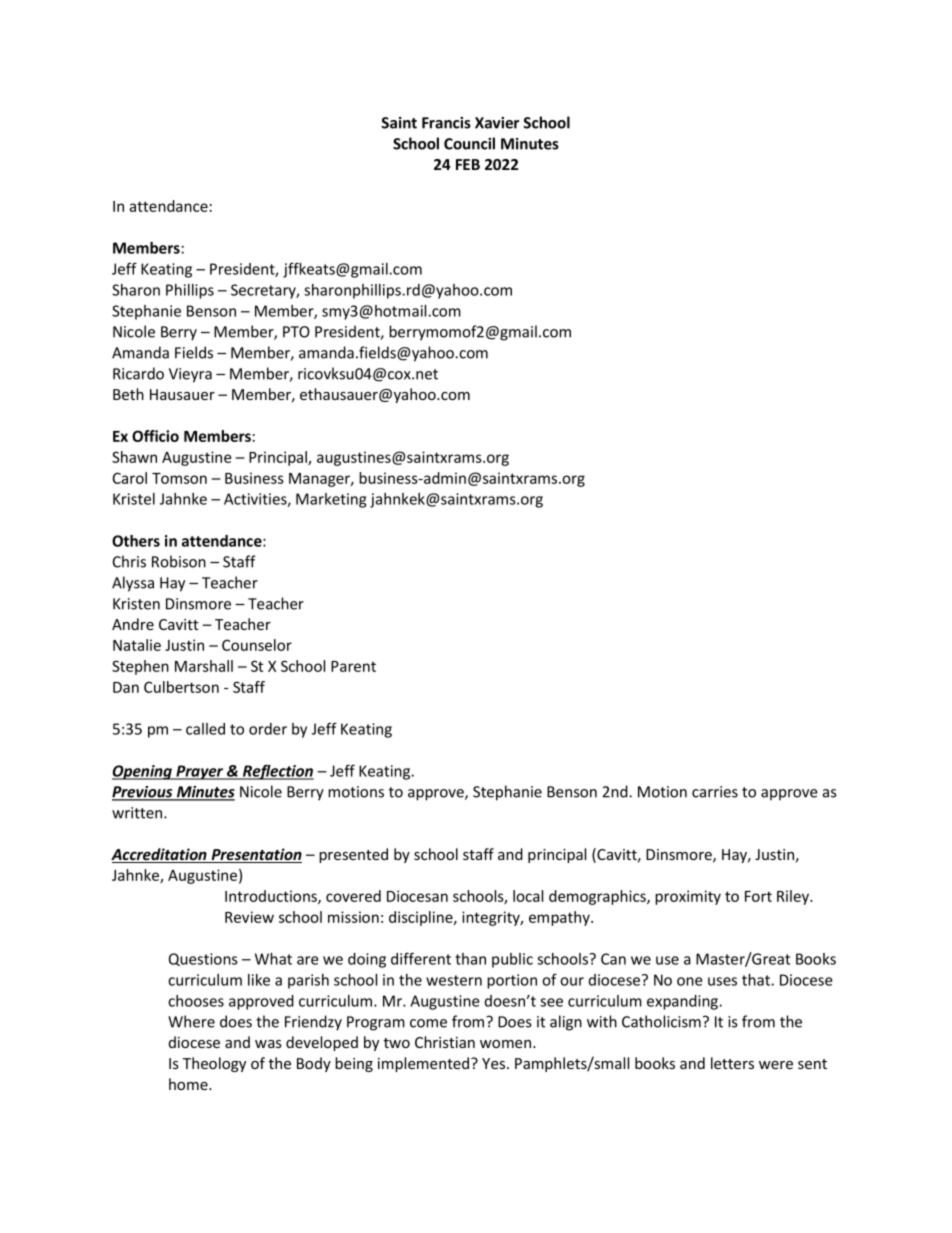  Describe the element at coordinates (331, 500) in the page. I see `Marketing` at that location.
